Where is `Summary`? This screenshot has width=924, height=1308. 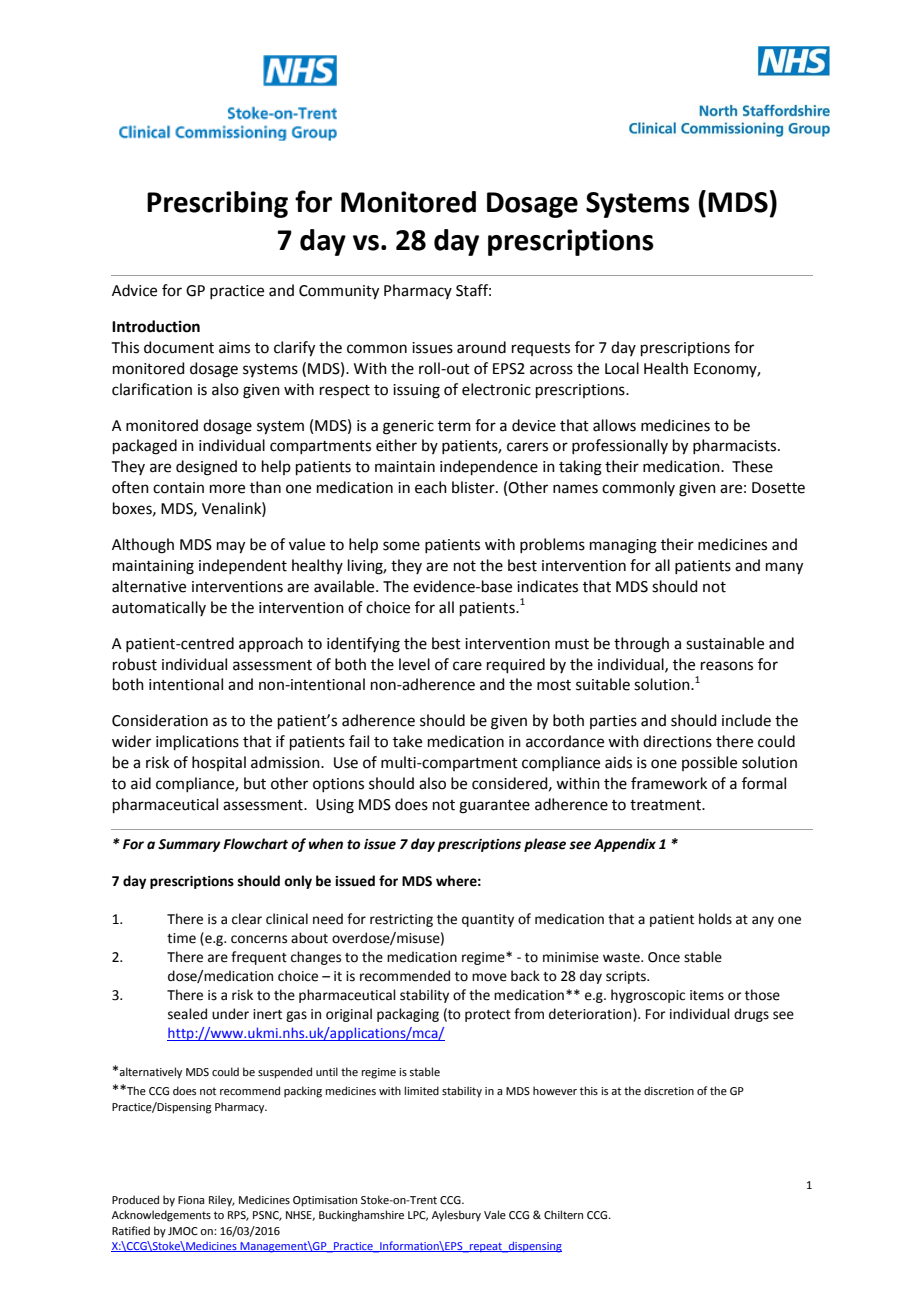
Summary is located at coordinates (189, 845).
